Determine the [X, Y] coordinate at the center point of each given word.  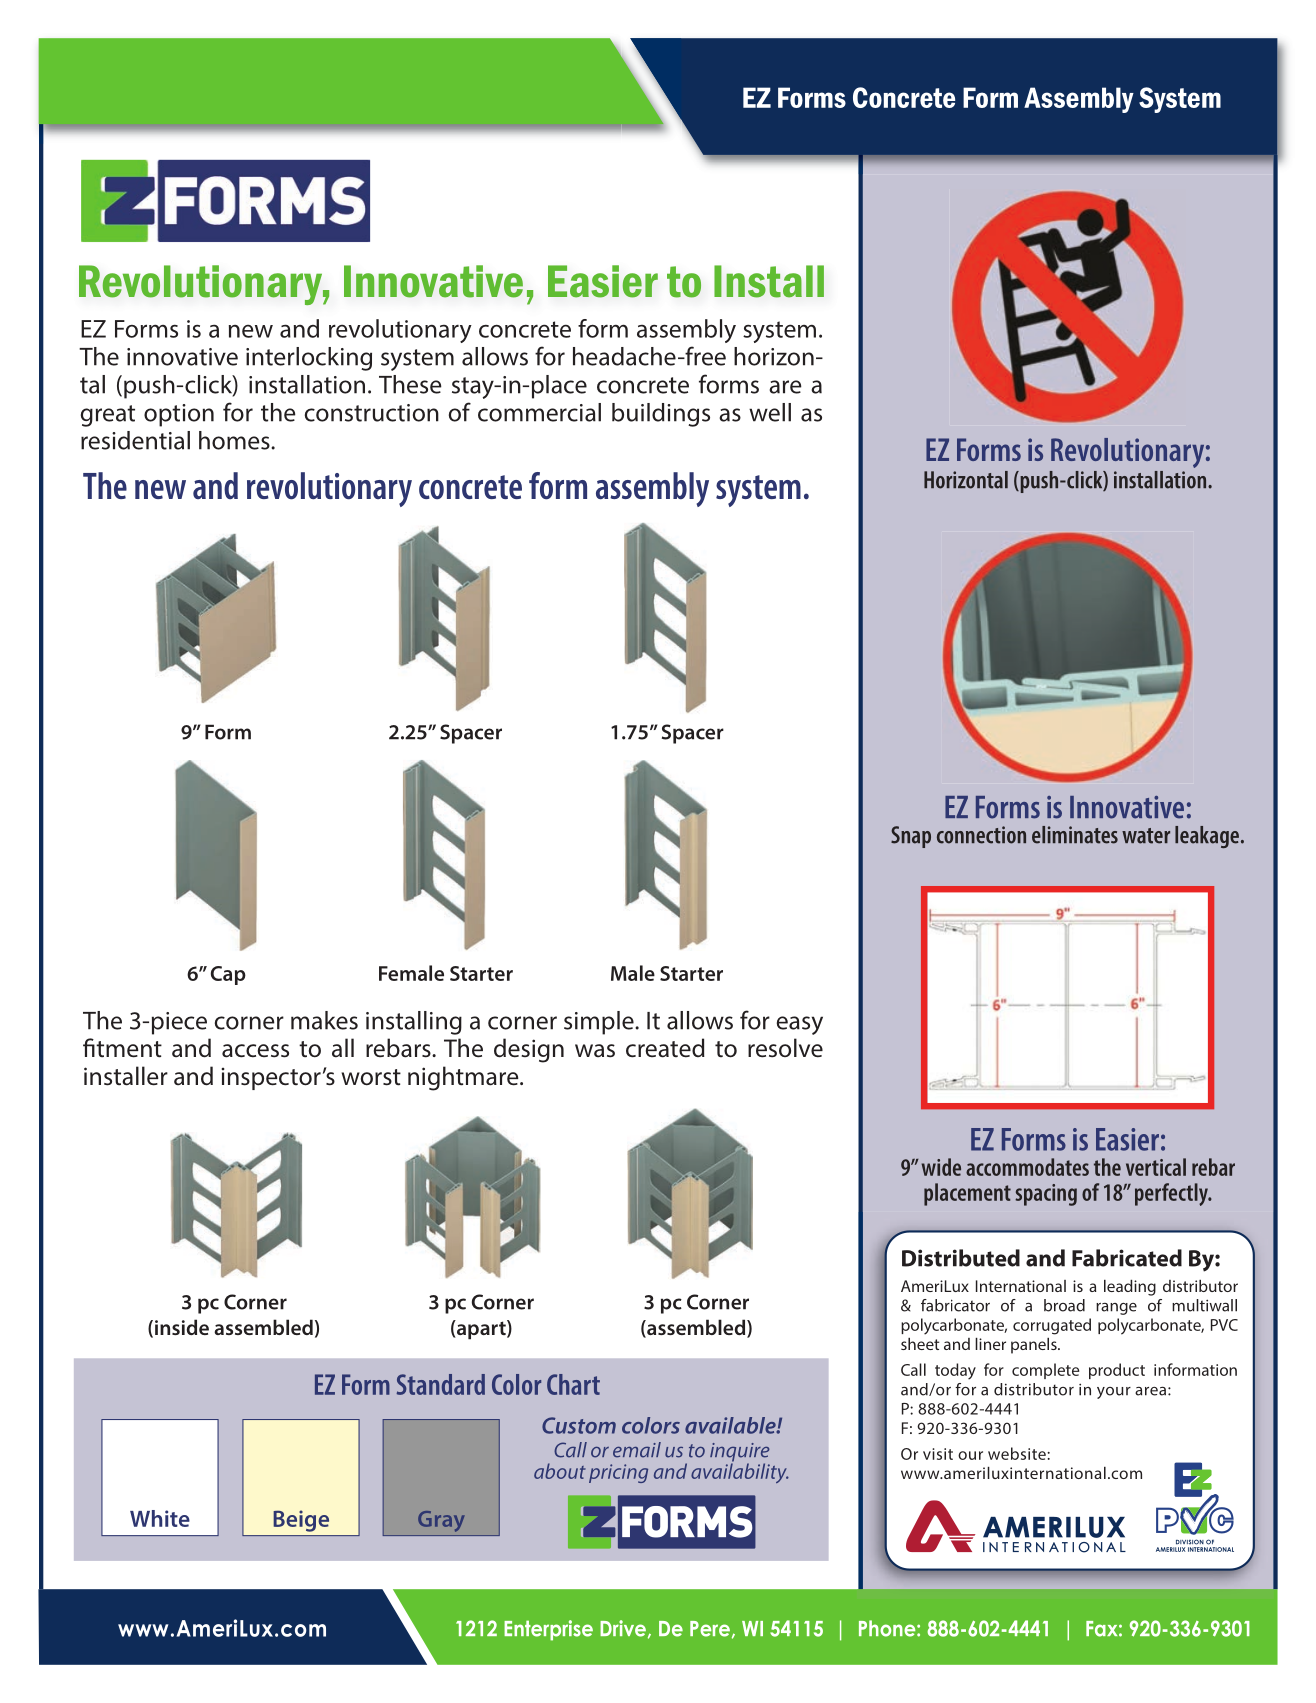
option [179, 415]
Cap [228, 975]
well [770, 412]
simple [600, 1023]
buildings [661, 415]
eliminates [1075, 835]
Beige [301, 1521]
